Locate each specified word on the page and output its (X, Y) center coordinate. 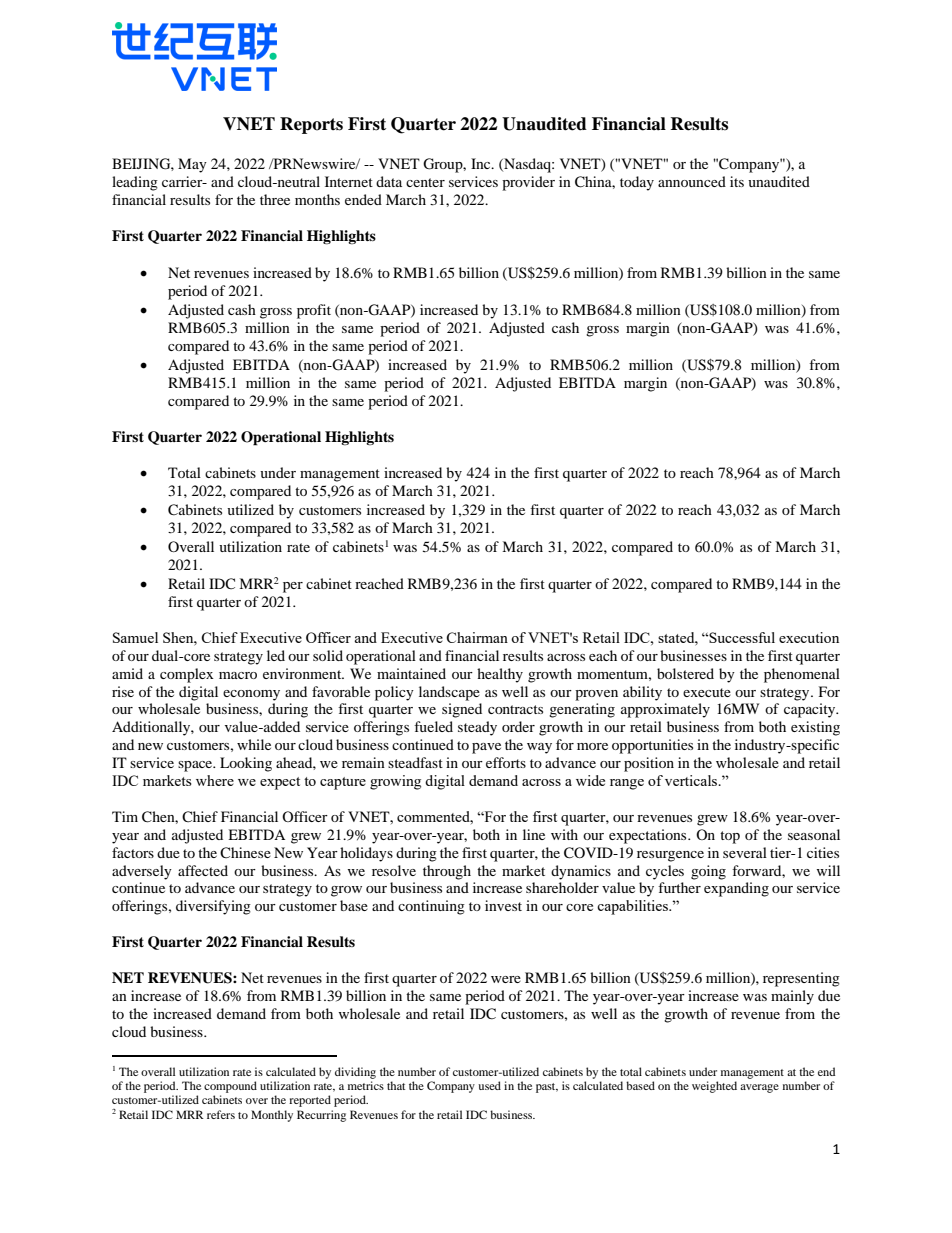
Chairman (477, 637)
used (489, 1085)
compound (230, 1087)
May (192, 165)
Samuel (135, 637)
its (737, 181)
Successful (741, 637)
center (425, 182)
